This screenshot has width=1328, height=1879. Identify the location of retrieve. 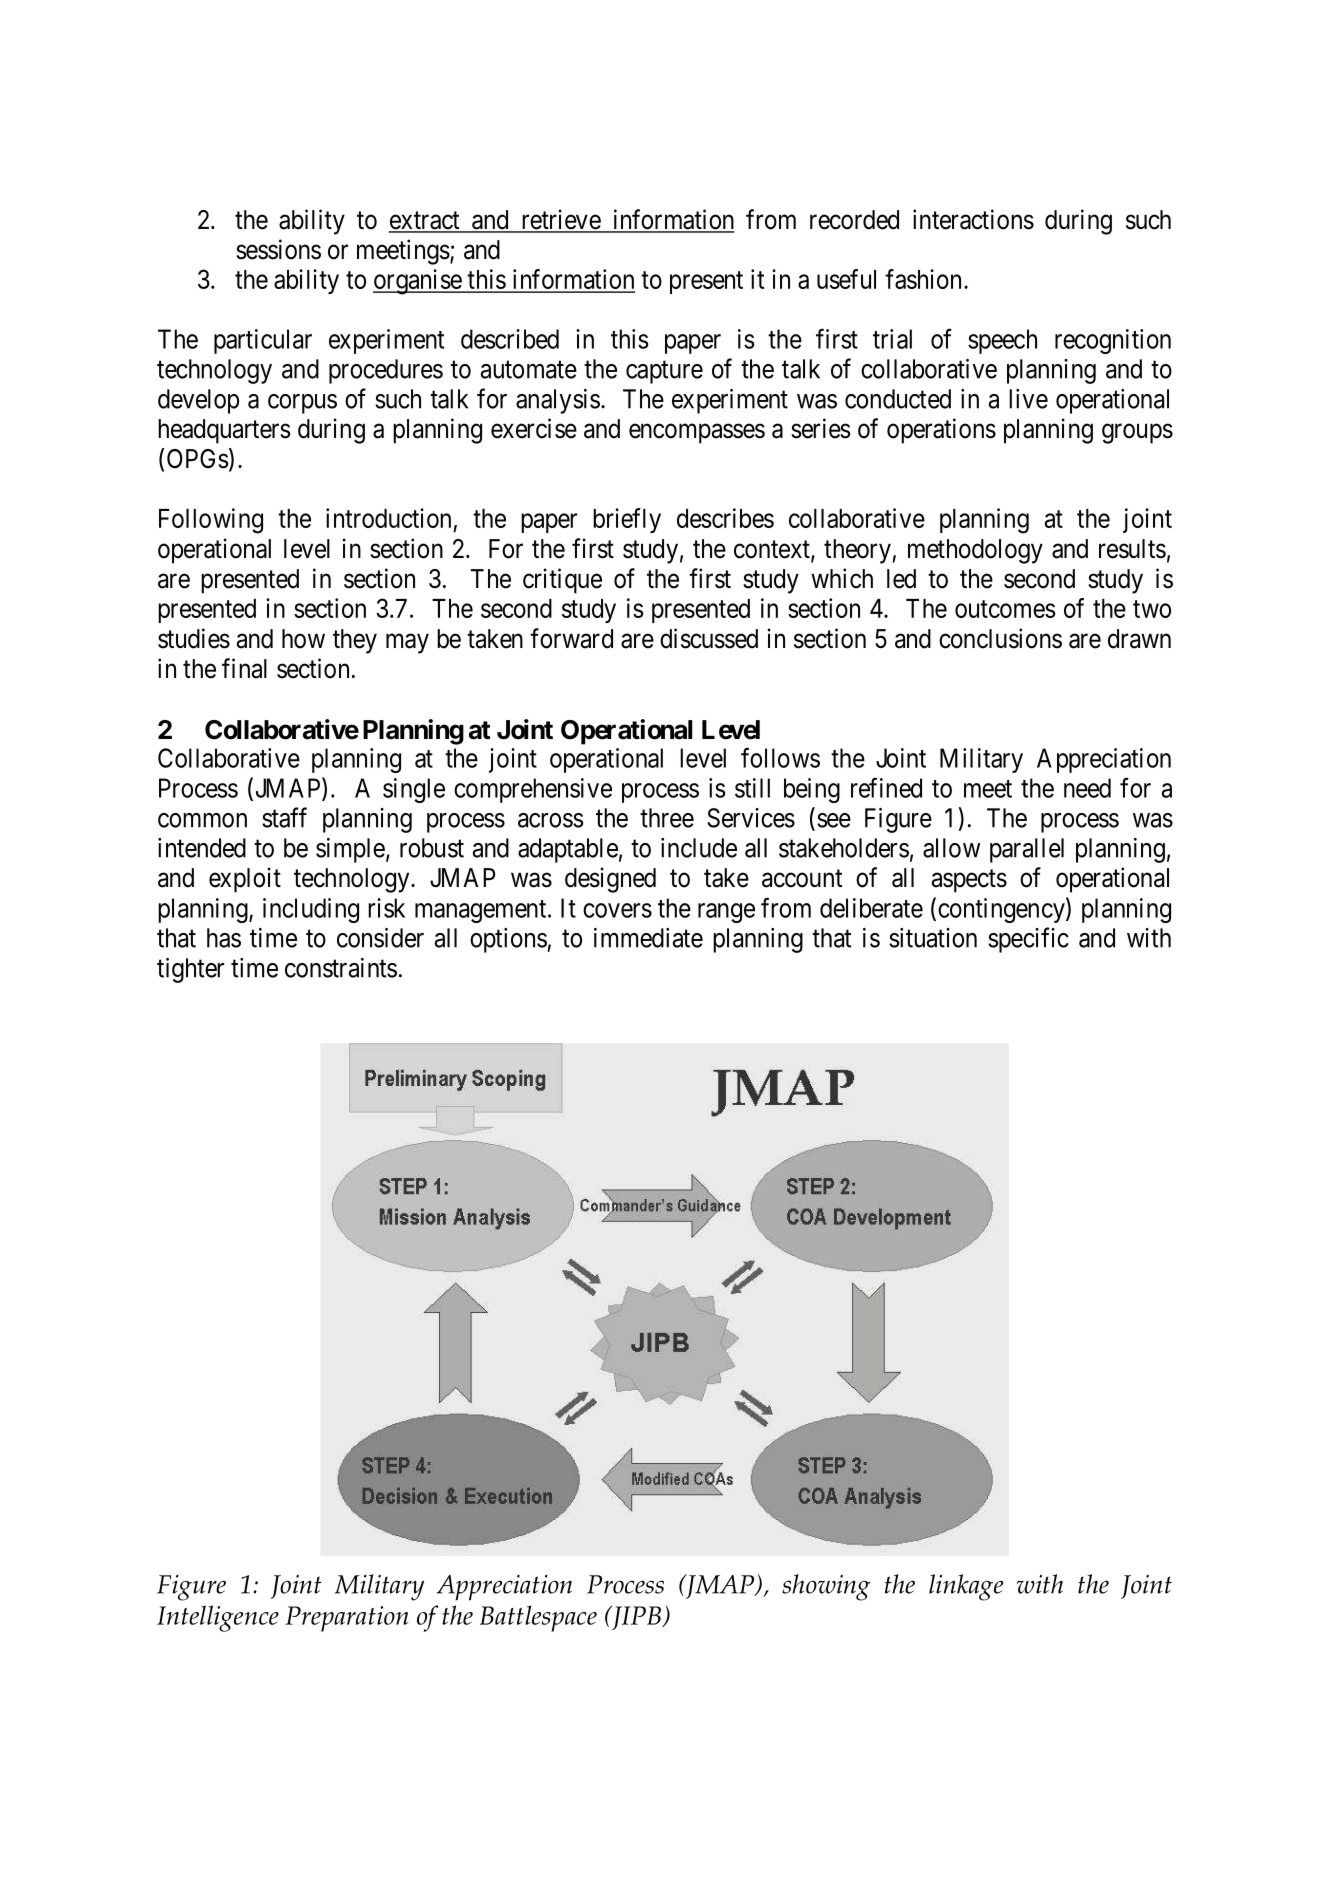
(560, 220).
